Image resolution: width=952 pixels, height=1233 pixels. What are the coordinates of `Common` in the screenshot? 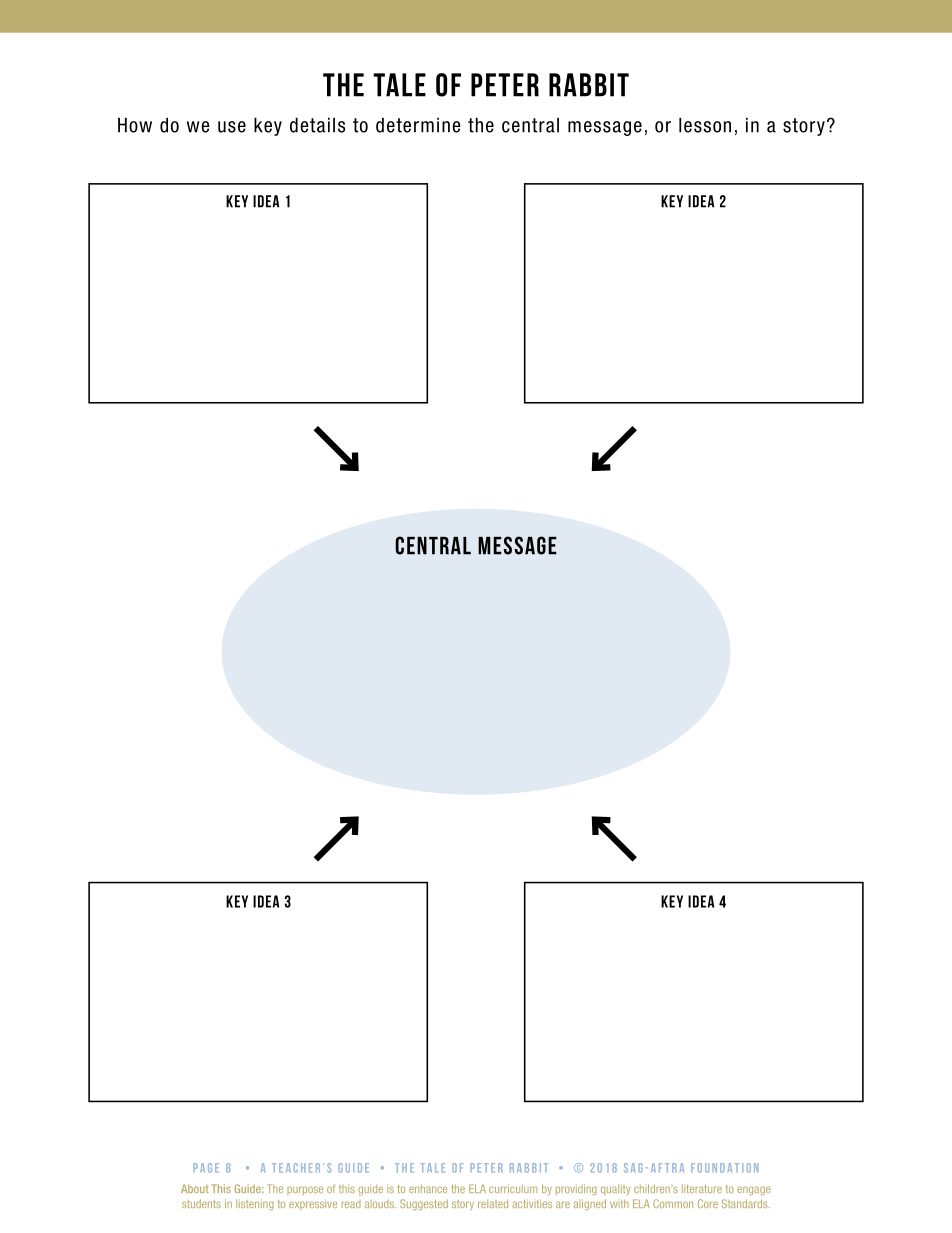 It's located at (673, 1203).
